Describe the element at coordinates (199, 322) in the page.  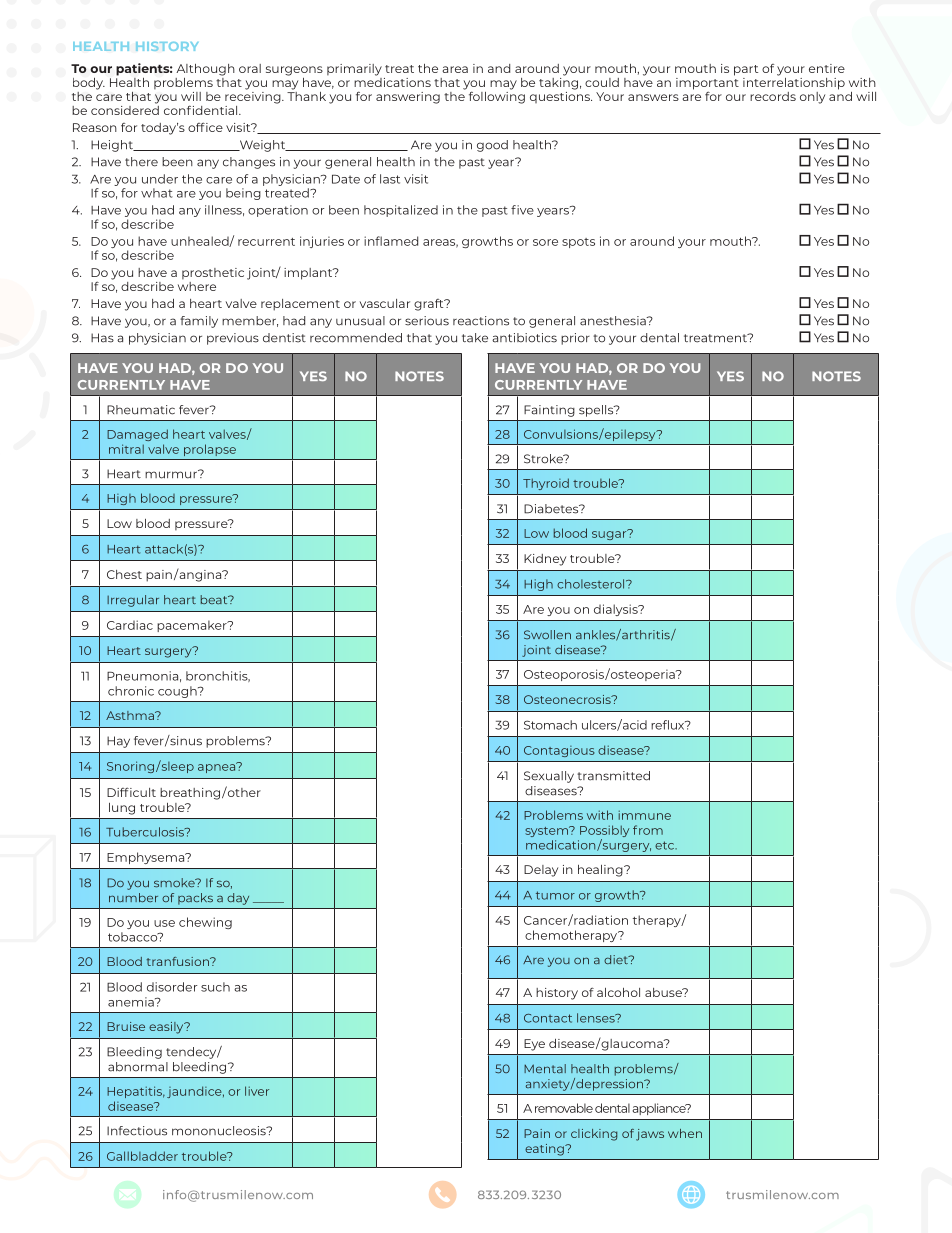
I see `family` at that location.
